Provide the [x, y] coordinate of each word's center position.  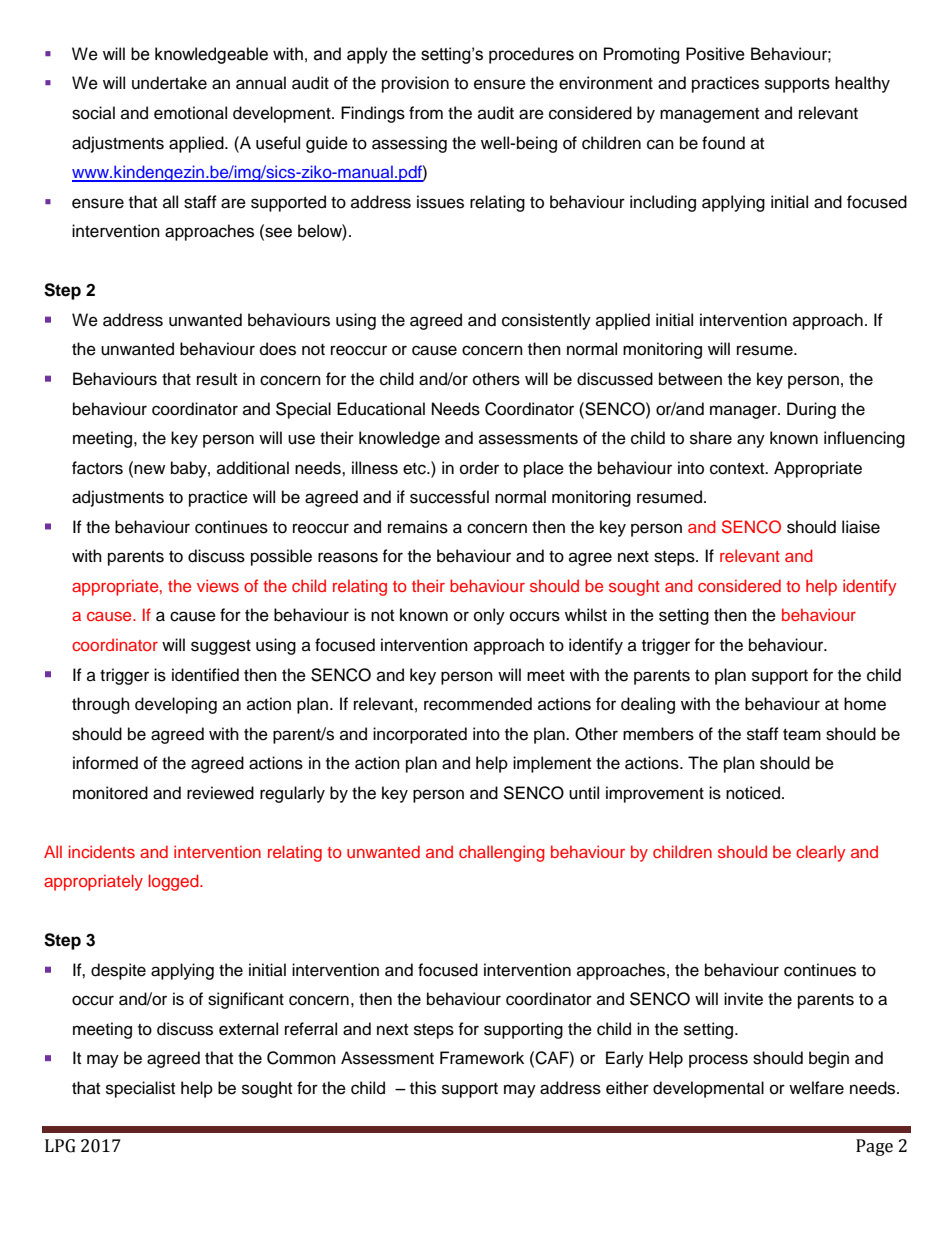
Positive [715, 54]
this [423, 1088]
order [479, 468]
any [751, 441]
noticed [753, 793]
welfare [816, 1088]
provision [415, 84]
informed [105, 763]
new [149, 469]
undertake [169, 83]
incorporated [420, 735]
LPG [60, 1146]
